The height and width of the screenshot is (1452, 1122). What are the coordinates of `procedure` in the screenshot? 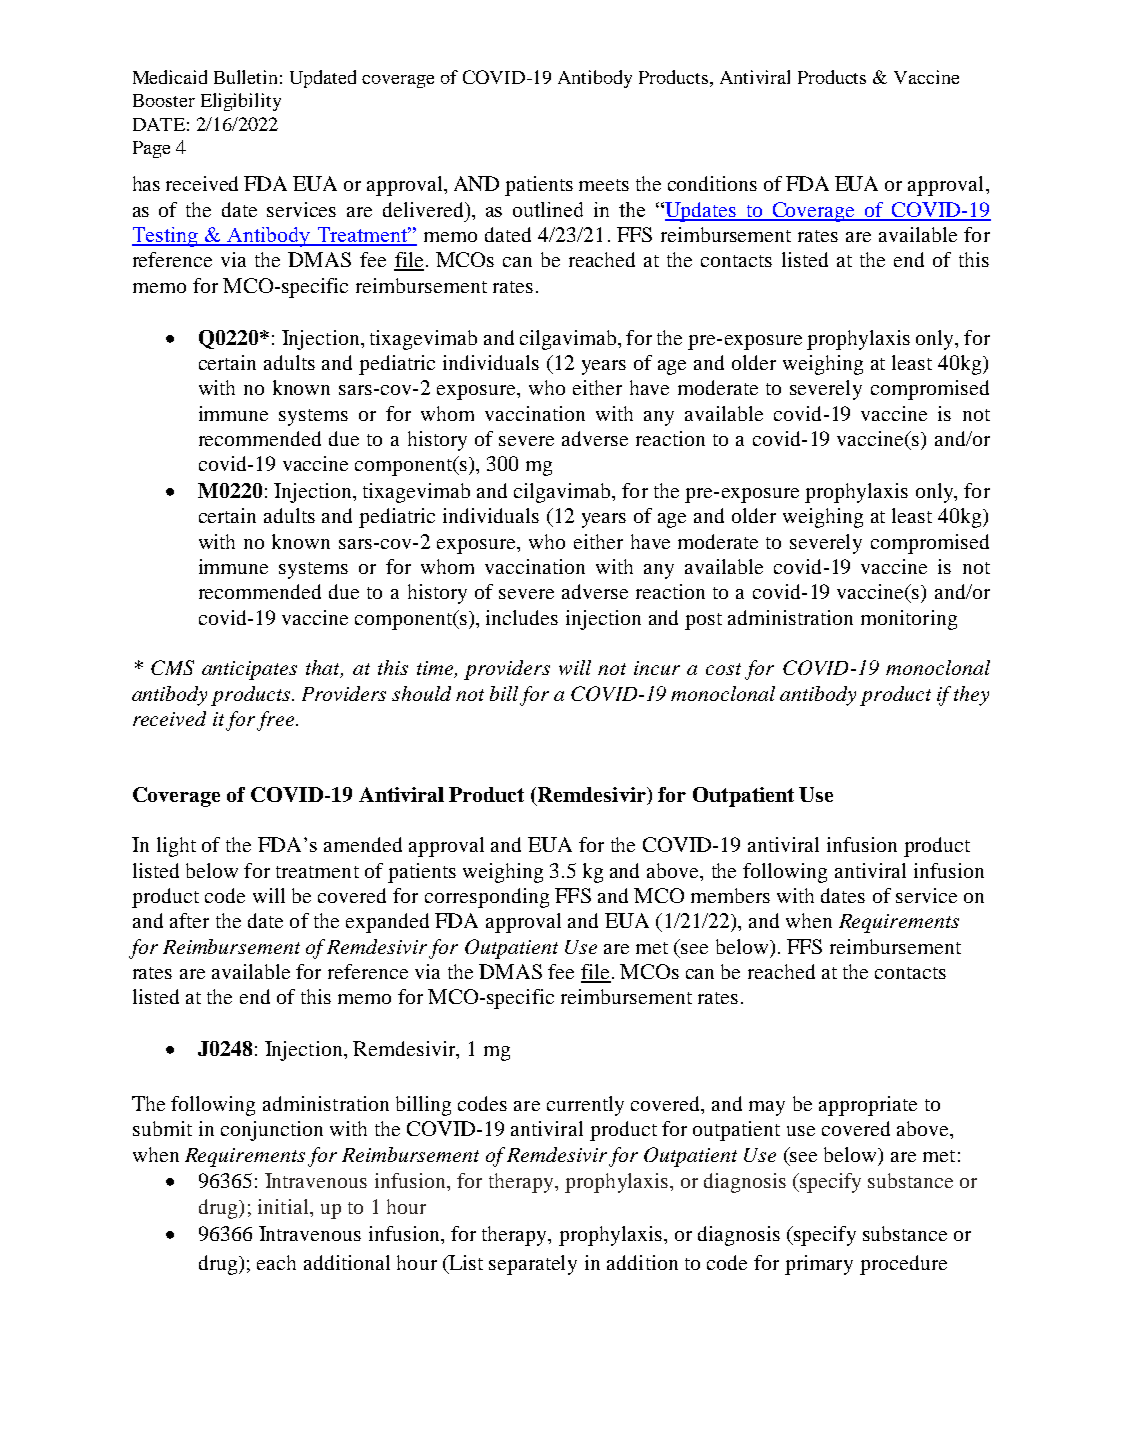 It's located at (903, 1265).
